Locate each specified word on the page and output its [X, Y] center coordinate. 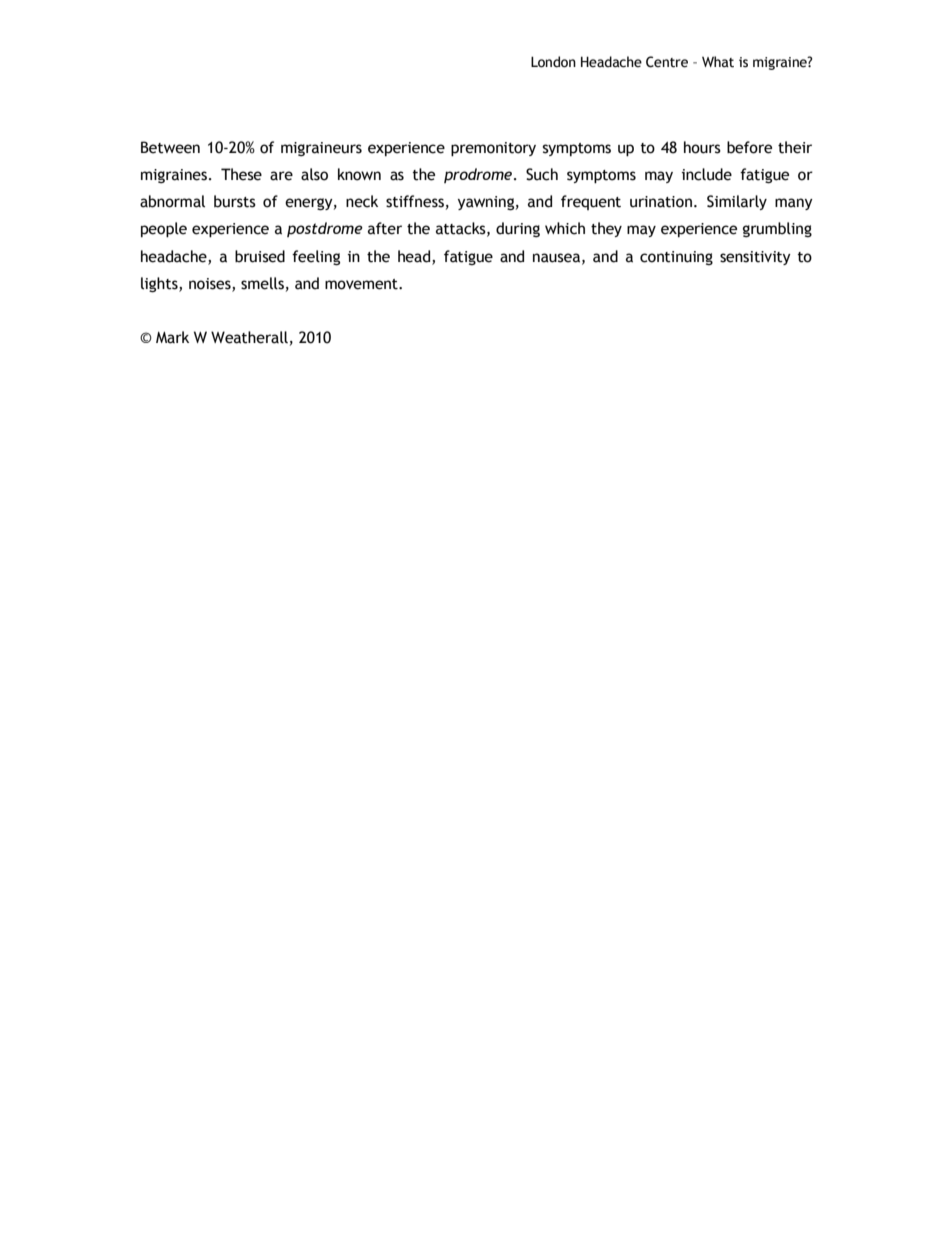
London [553, 62]
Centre [667, 62]
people [164, 230]
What [718, 62]
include [707, 174]
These [241, 174]
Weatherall [249, 337]
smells [262, 283]
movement [362, 284]
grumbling [777, 229]
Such [542, 174]
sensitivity [755, 258]
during [518, 229]
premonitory [493, 149]
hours [702, 147]
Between [170, 147]
